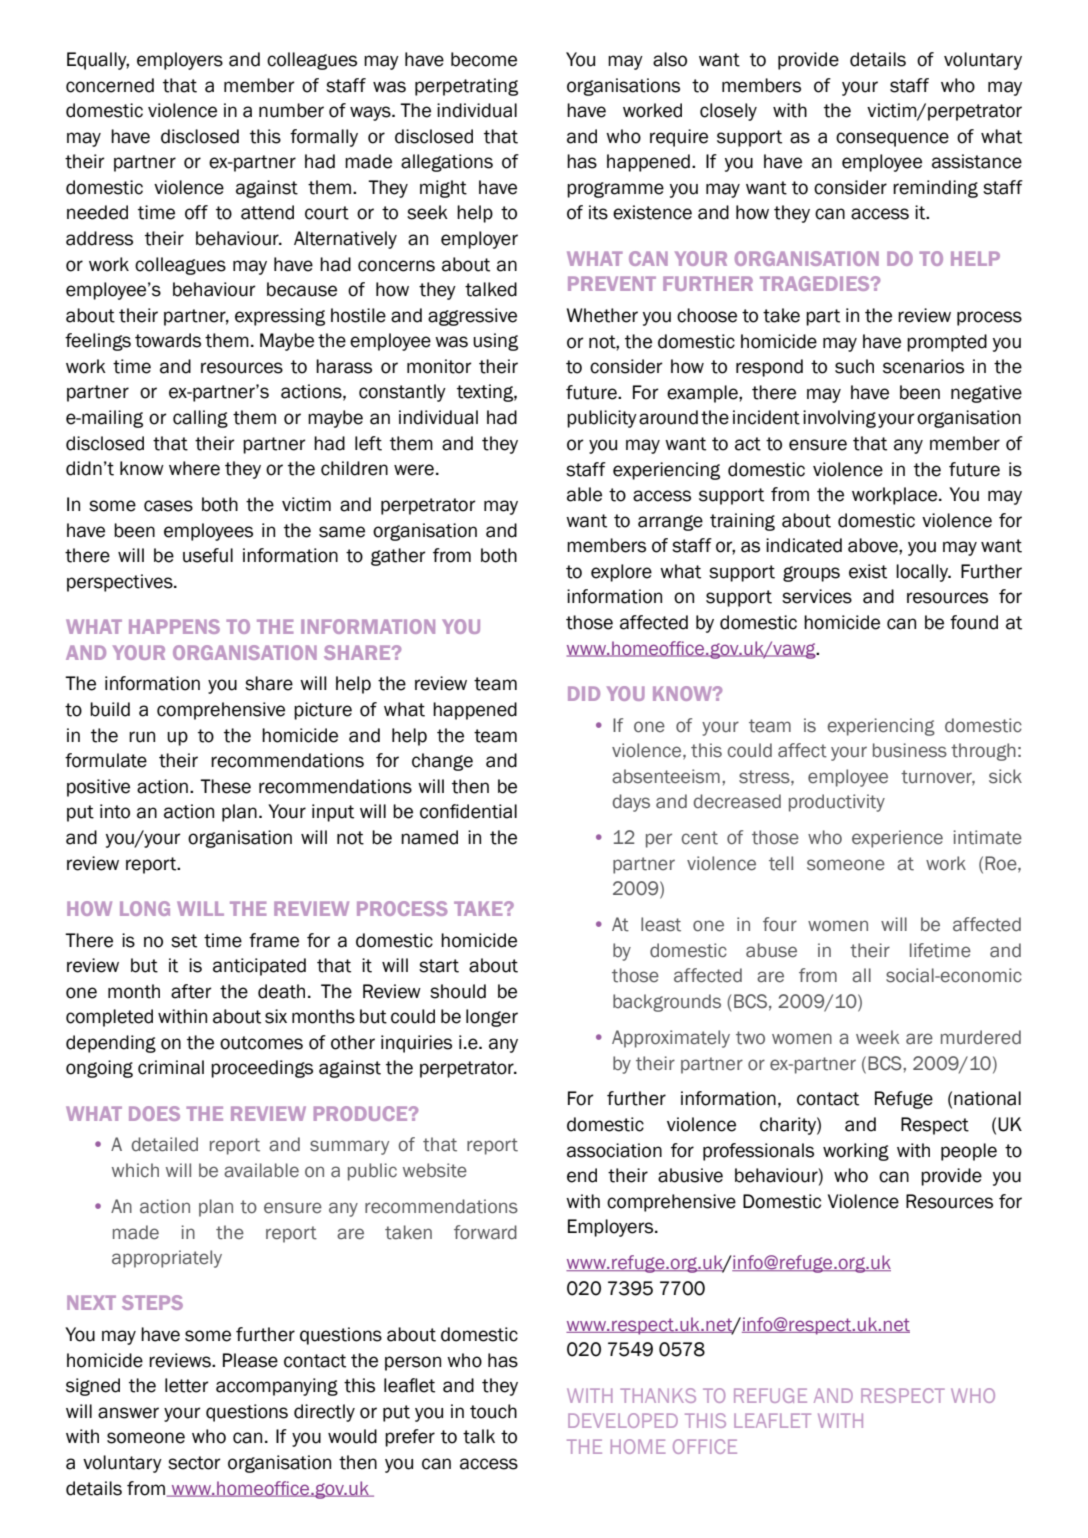 The height and width of the document is (1538, 1088). What do you see at coordinates (897, 839) in the document?
I see `experience` at bounding box center [897, 839].
